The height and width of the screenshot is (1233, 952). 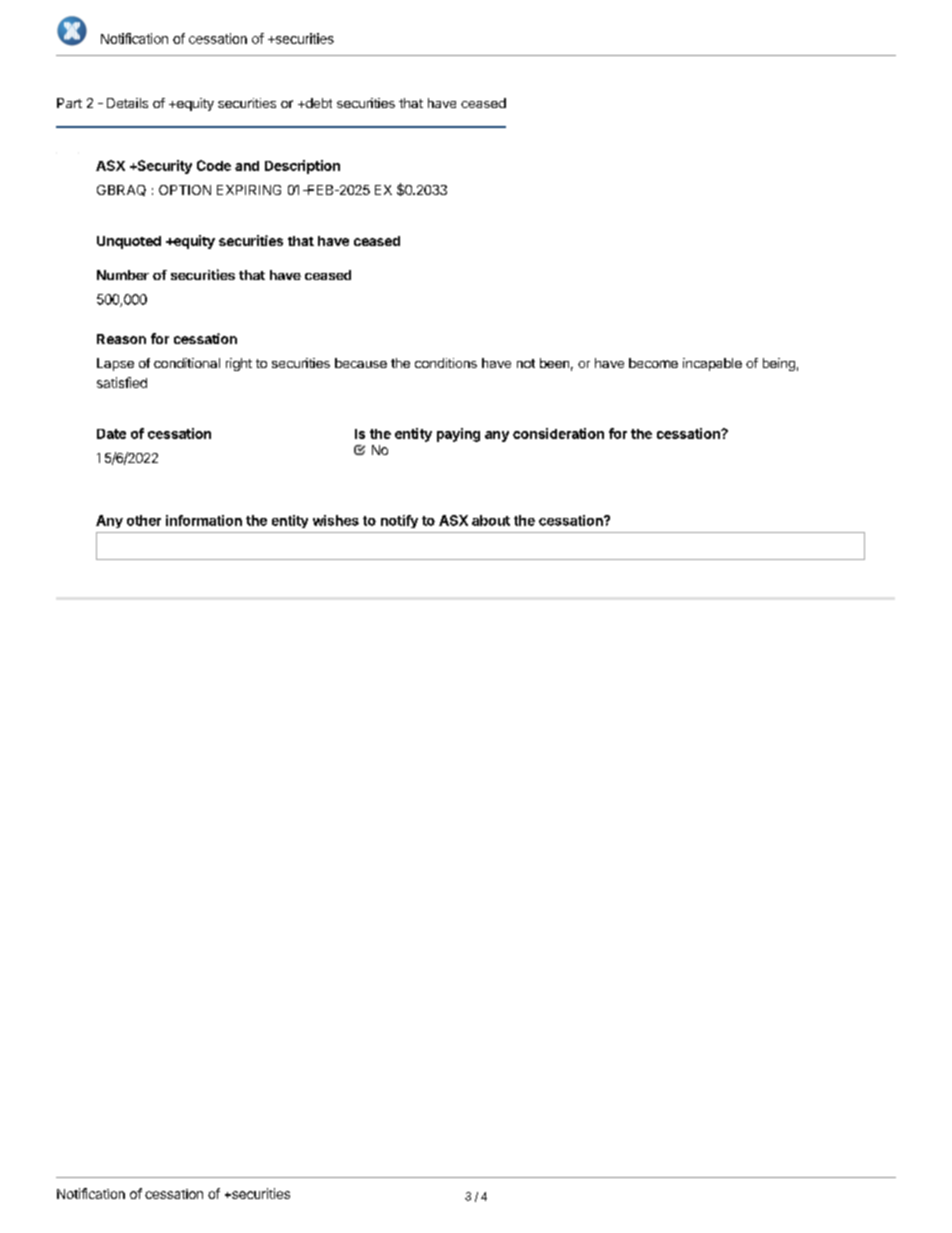 What do you see at coordinates (249, 190) in the screenshot?
I see `EXPIRING` at bounding box center [249, 190].
